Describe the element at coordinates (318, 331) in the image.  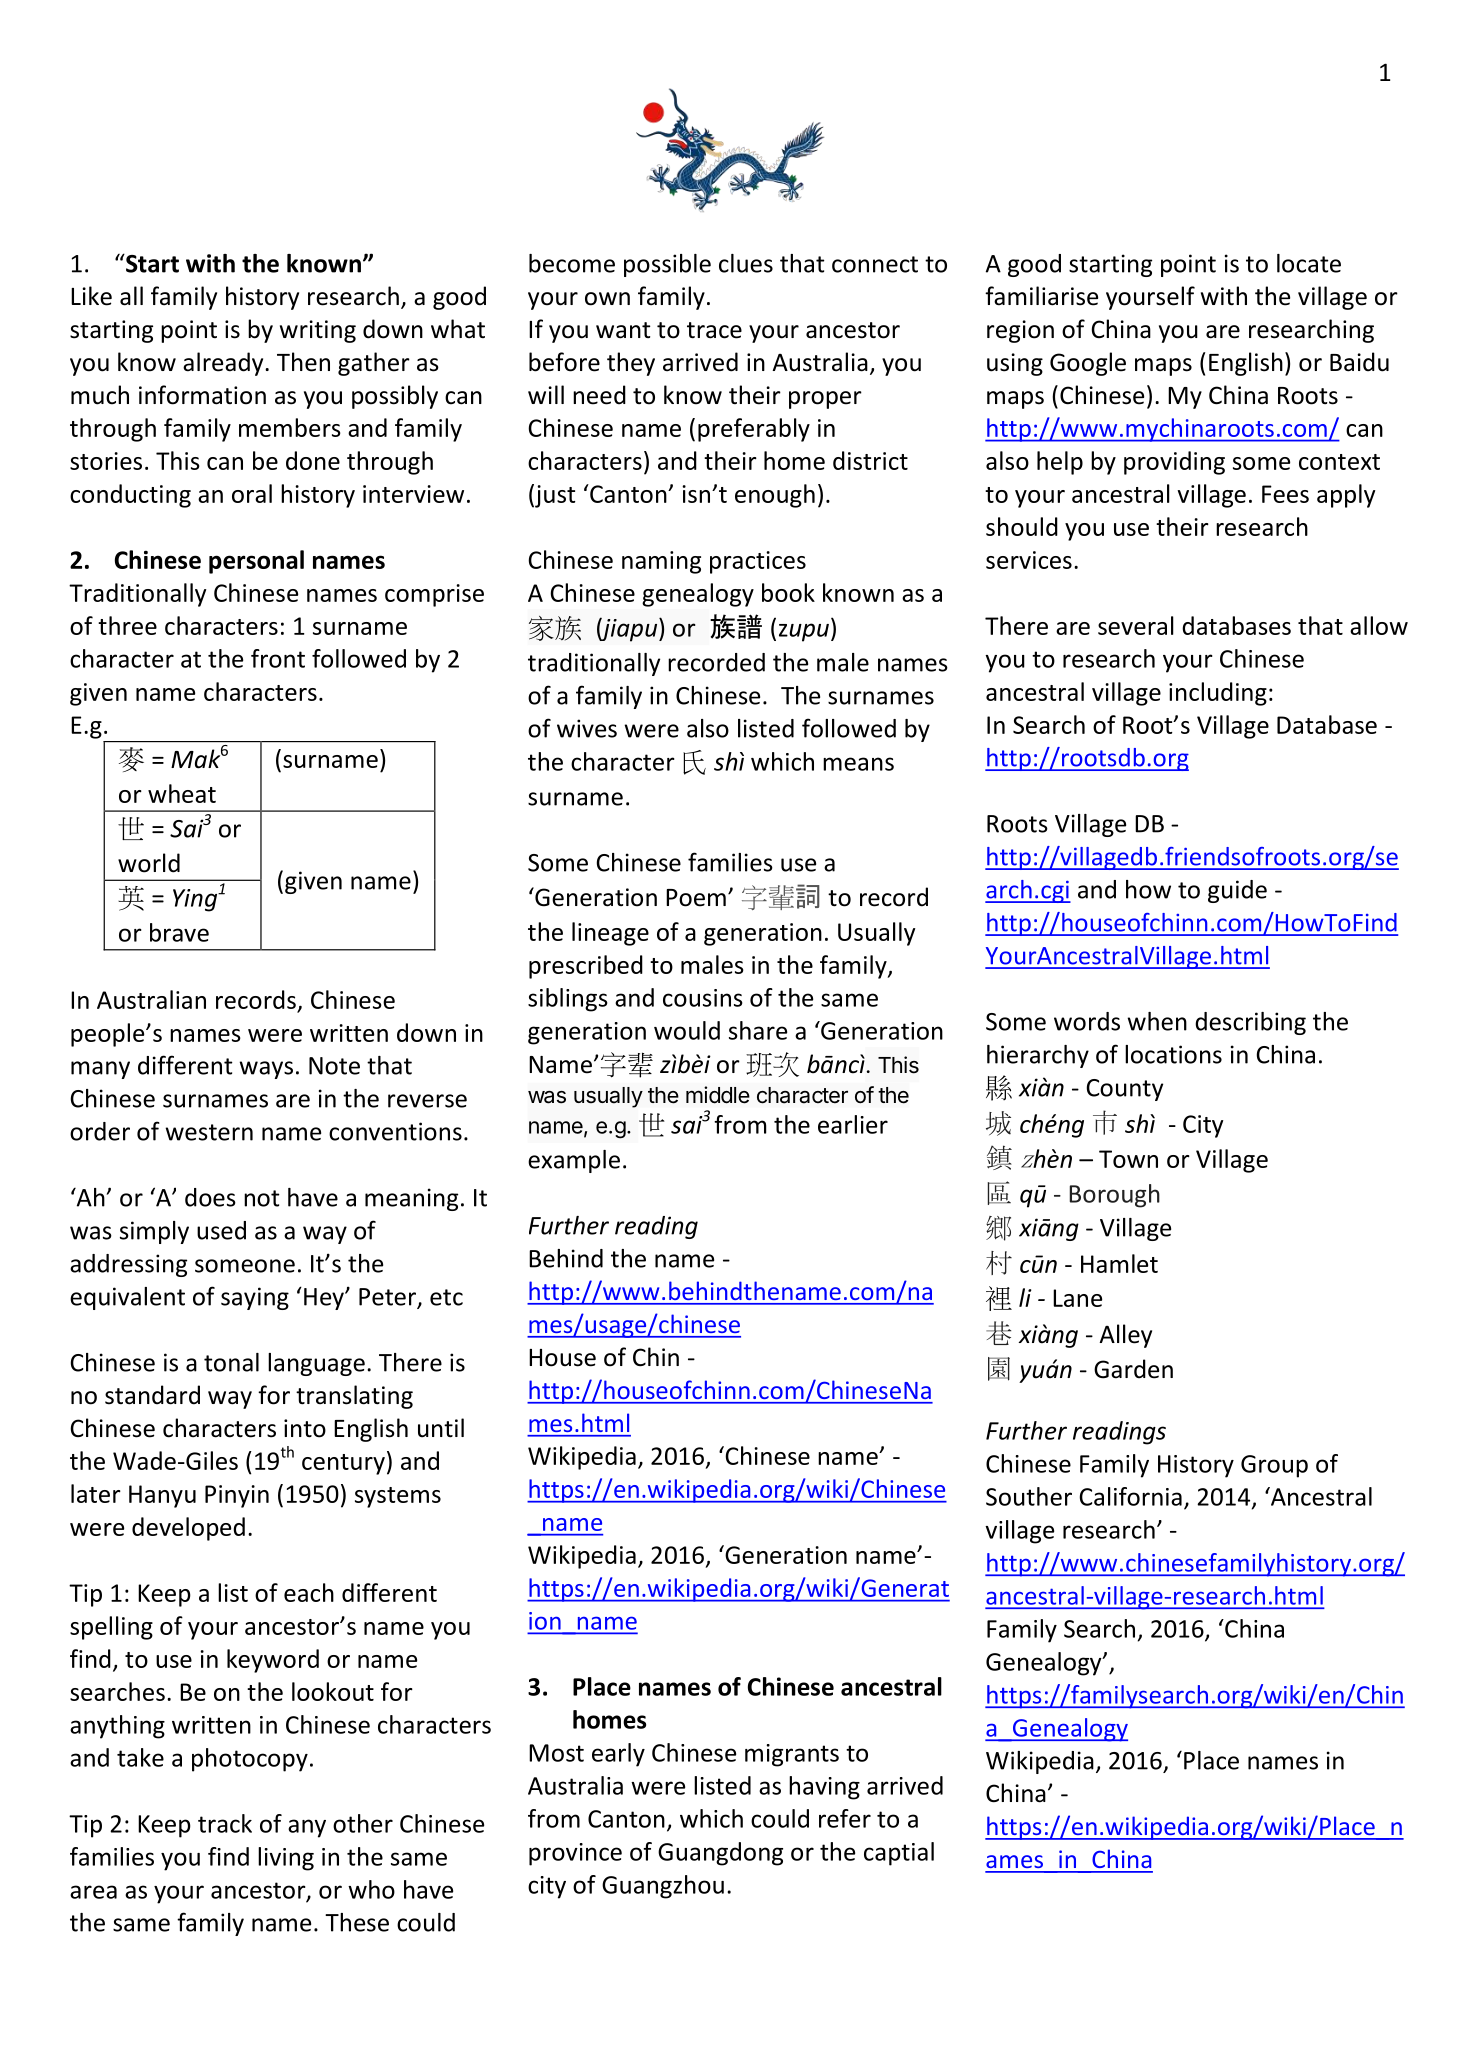
I see `writing` at that location.
